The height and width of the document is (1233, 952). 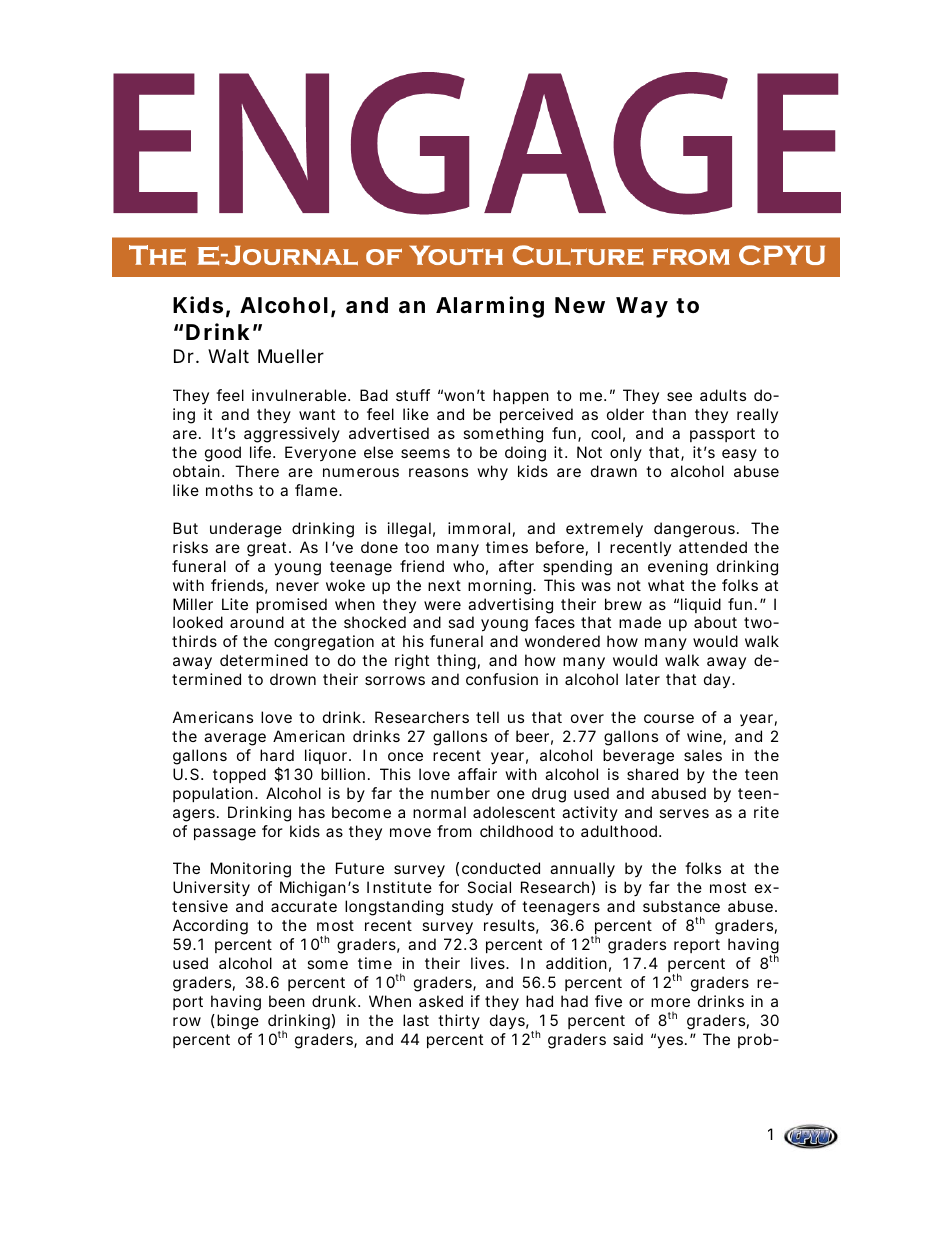 I want to click on adults, so click(x=723, y=395).
